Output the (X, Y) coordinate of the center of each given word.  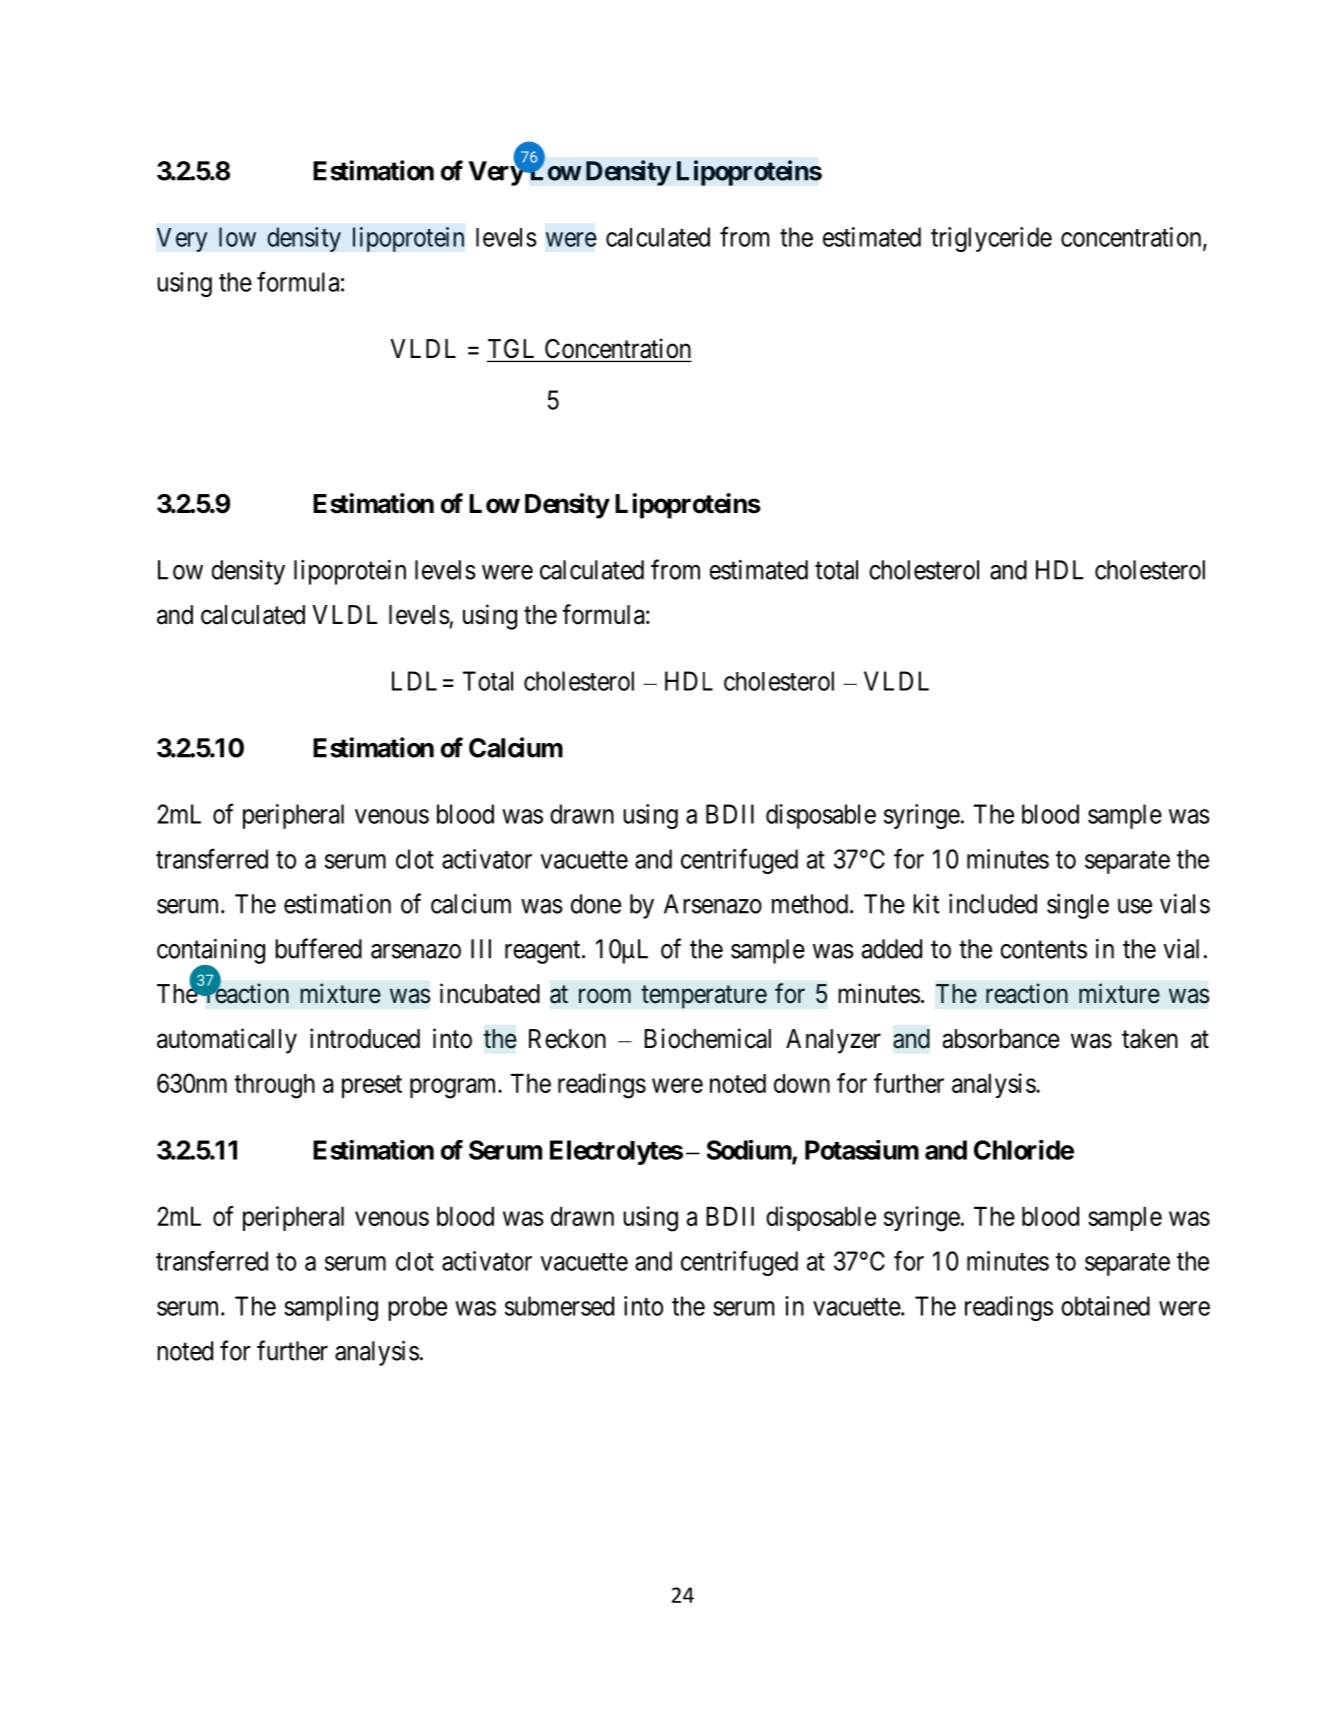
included (993, 904)
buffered (318, 948)
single (1078, 906)
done (596, 904)
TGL (513, 350)
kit (926, 904)
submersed (559, 1306)
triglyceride (991, 239)
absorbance (1001, 1039)
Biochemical (707, 1038)
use (1135, 906)
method (810, 904)
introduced (365, 1038)
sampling (331, 1308)
